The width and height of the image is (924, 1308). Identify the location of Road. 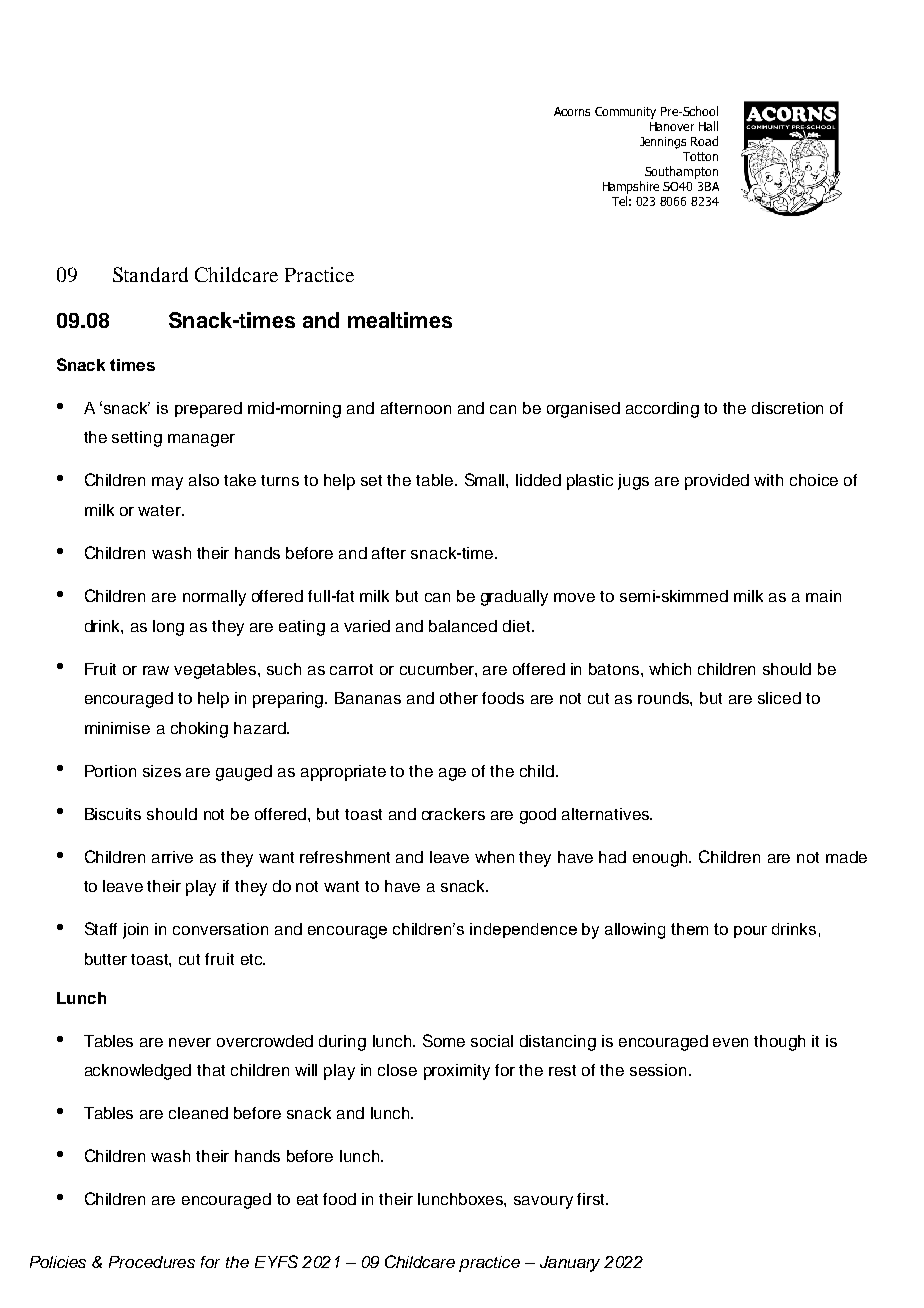
(704, 141).
